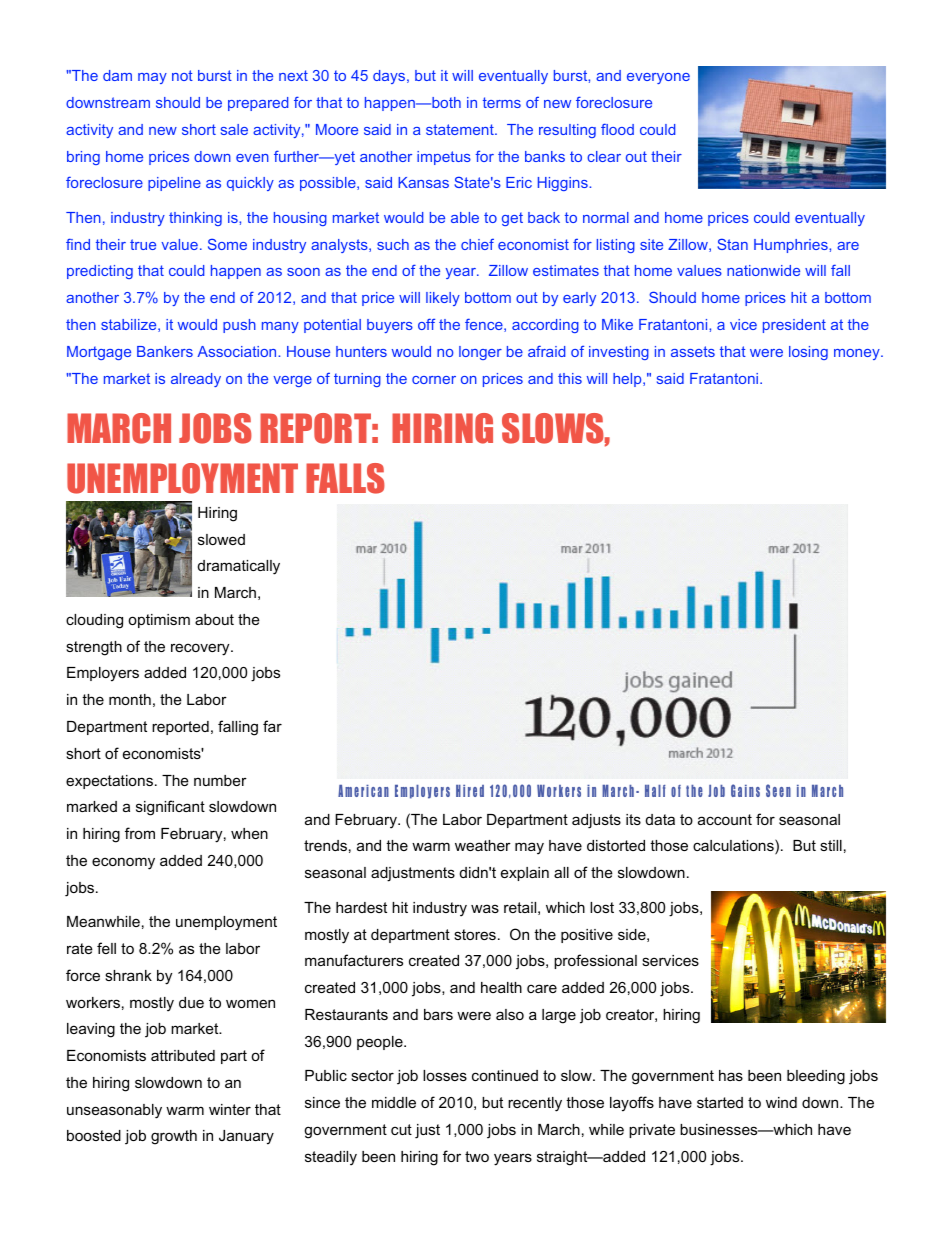 The image size is (952, 1233). I want to click on sale, so click(234, 129).
